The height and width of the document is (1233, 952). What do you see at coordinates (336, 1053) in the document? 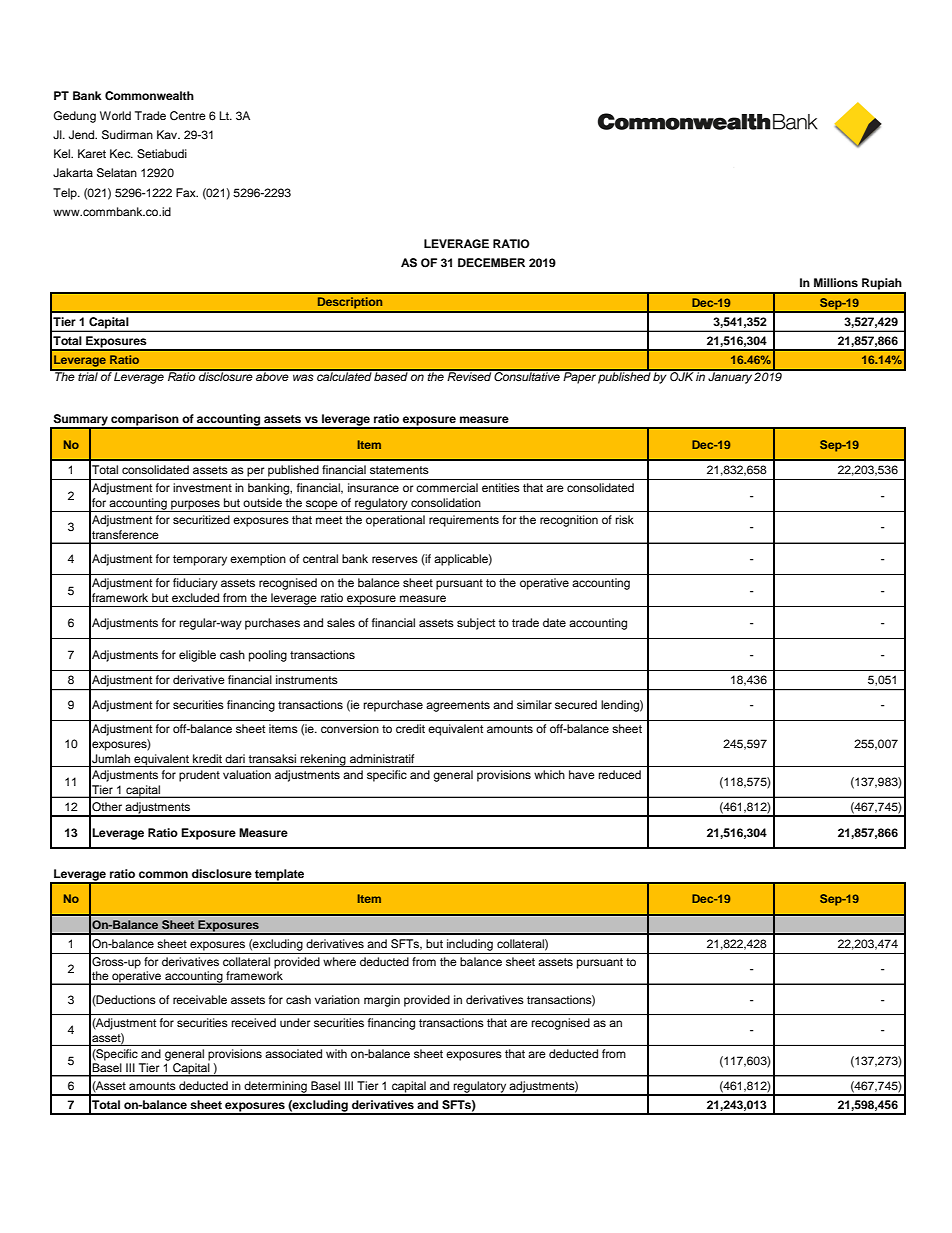
I see `with` at bounding box center [336, 1053].
